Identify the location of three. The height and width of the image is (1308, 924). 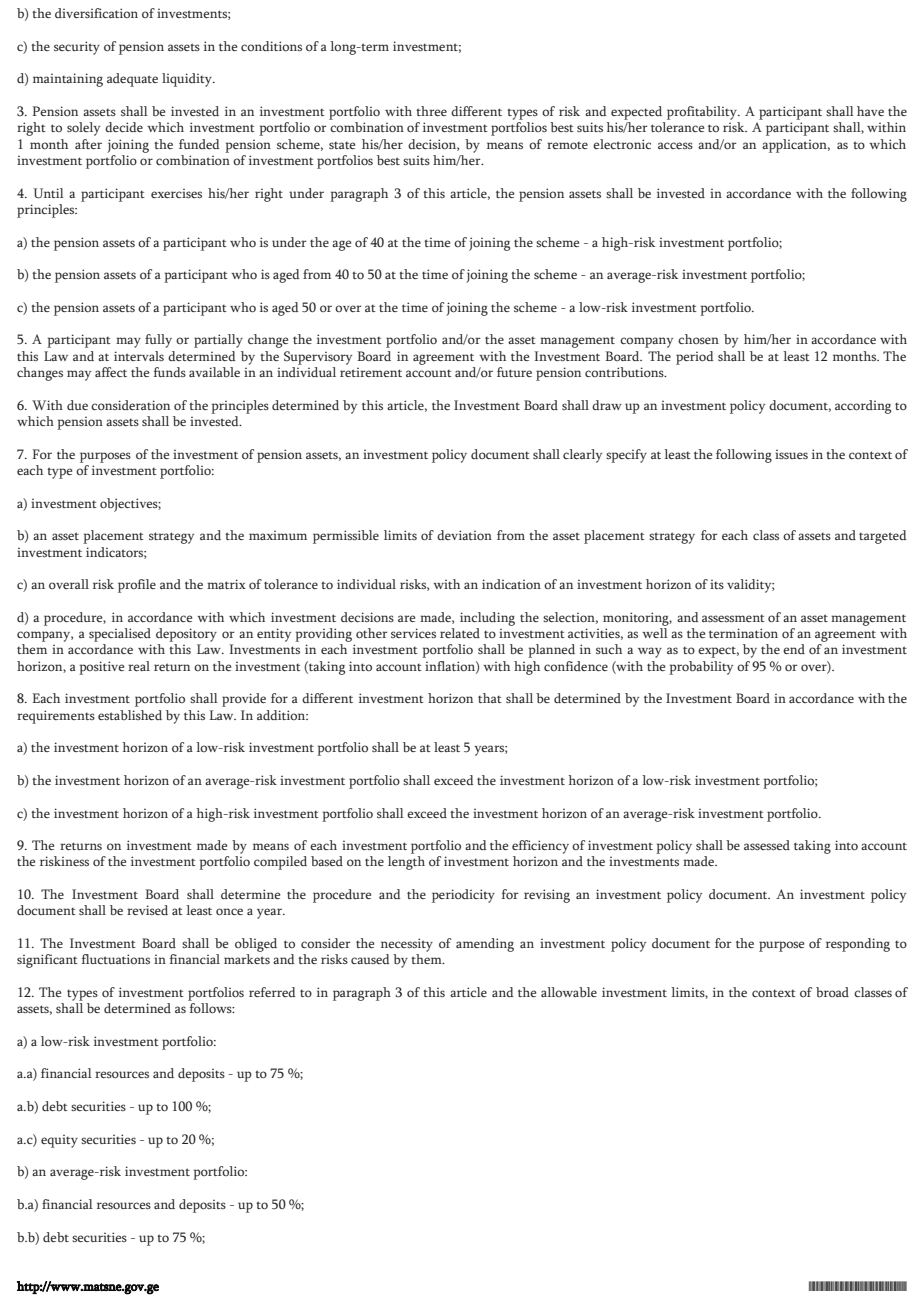
(431, 111).
